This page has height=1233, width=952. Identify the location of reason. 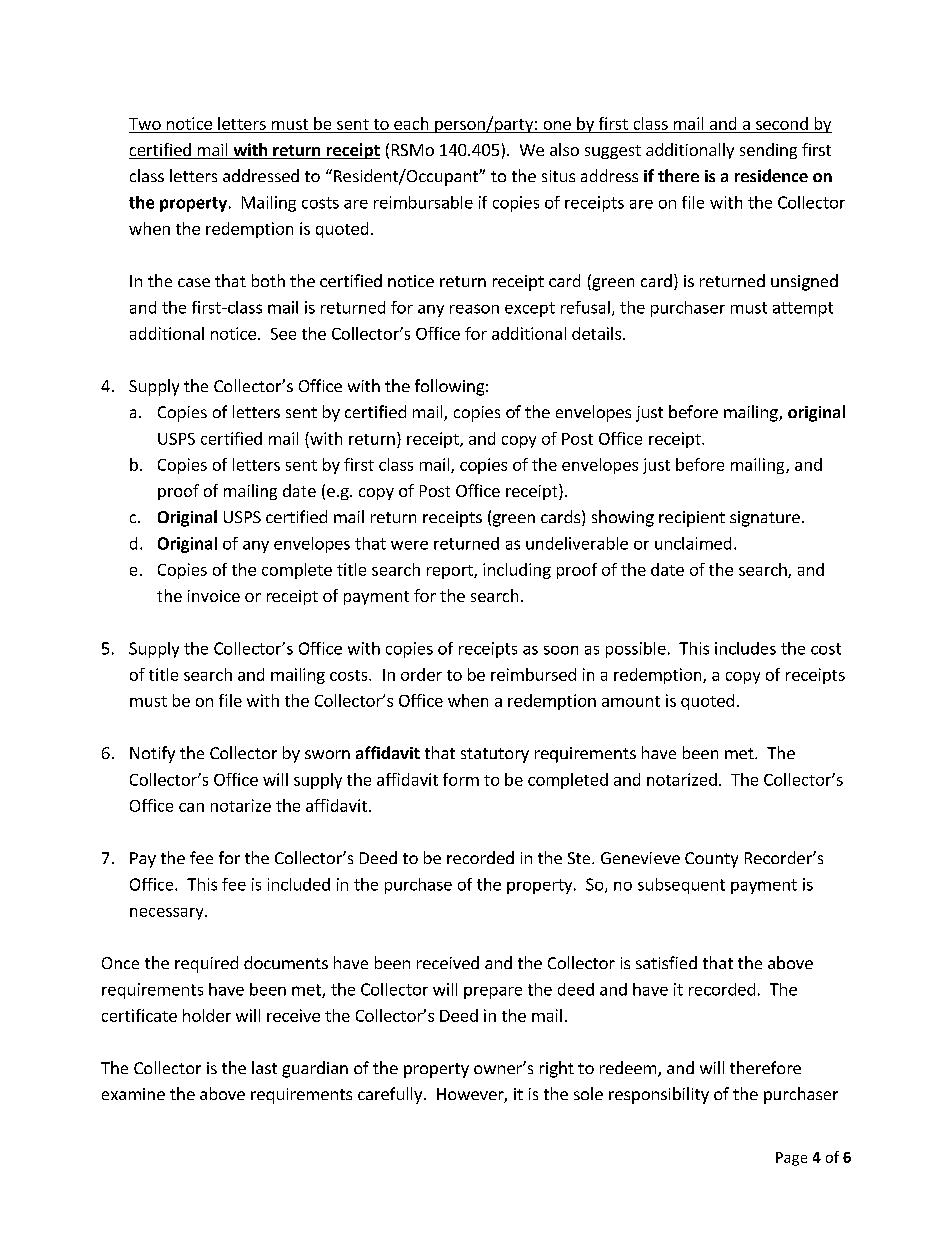
(474, 309).
